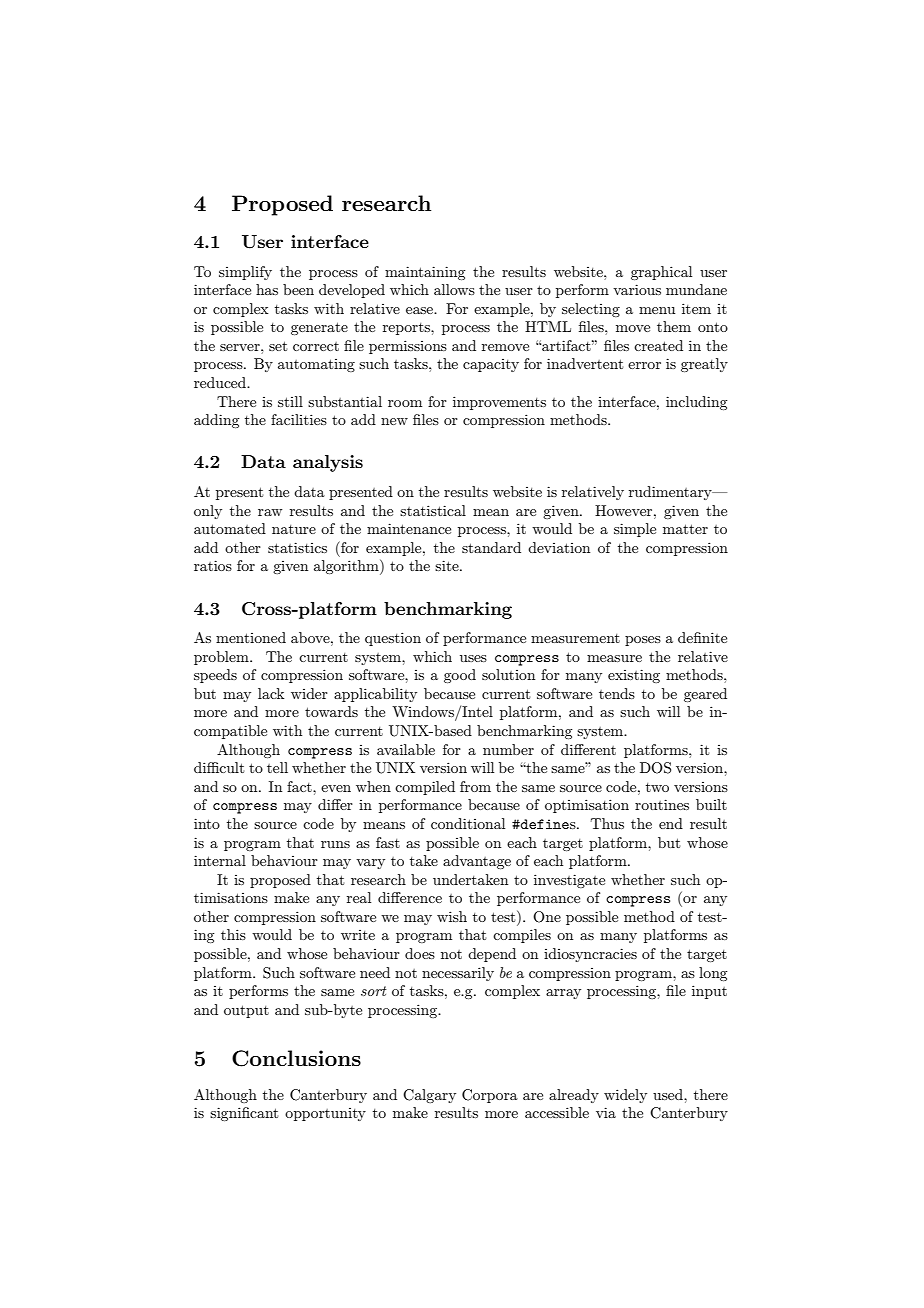  Describe the element at coordinates (657, 310) in the screenshot. I see `menu` at that location.
